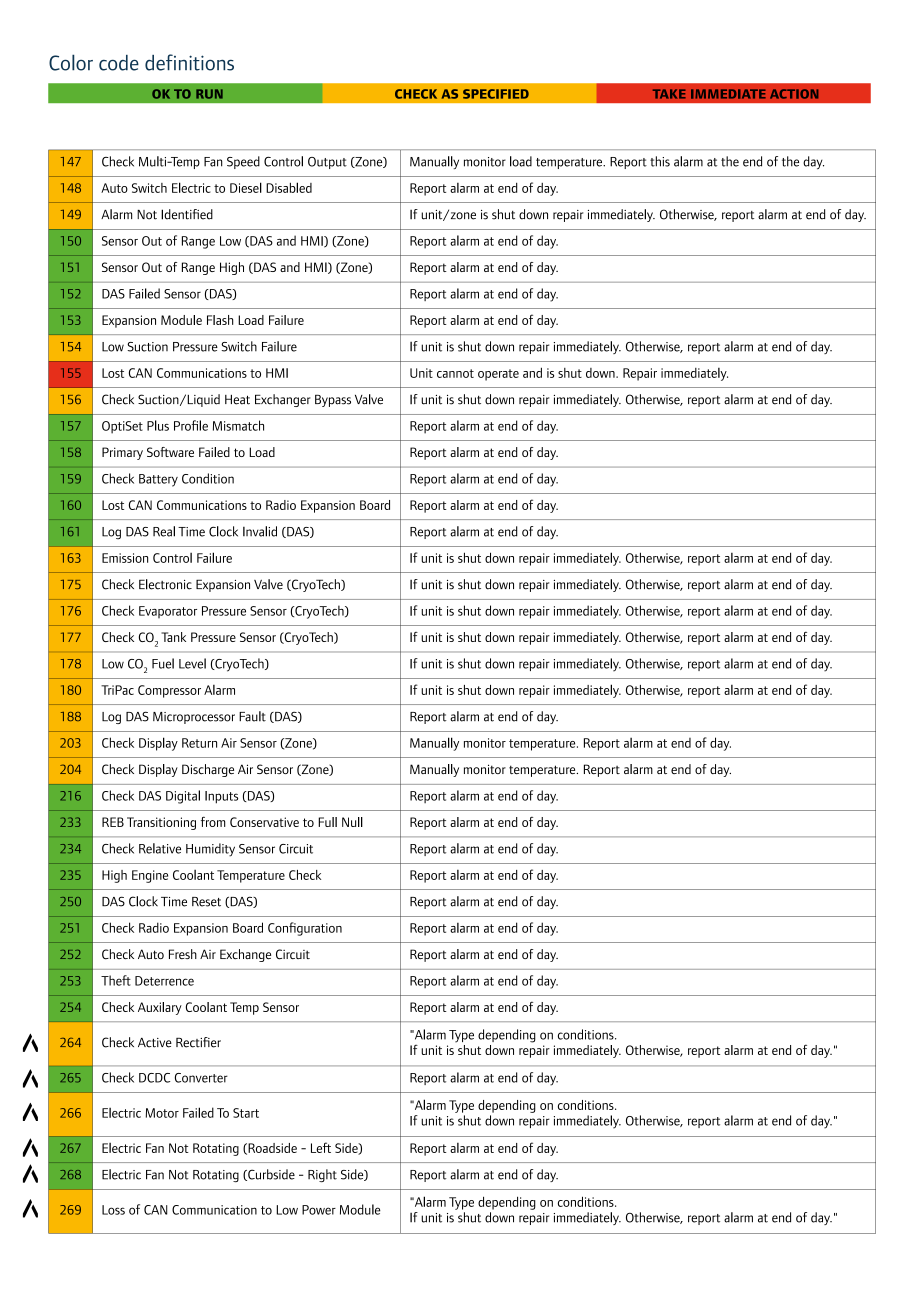  Describe the element at coordinates (209, 94) in the page. I see `RUN` at that location.
